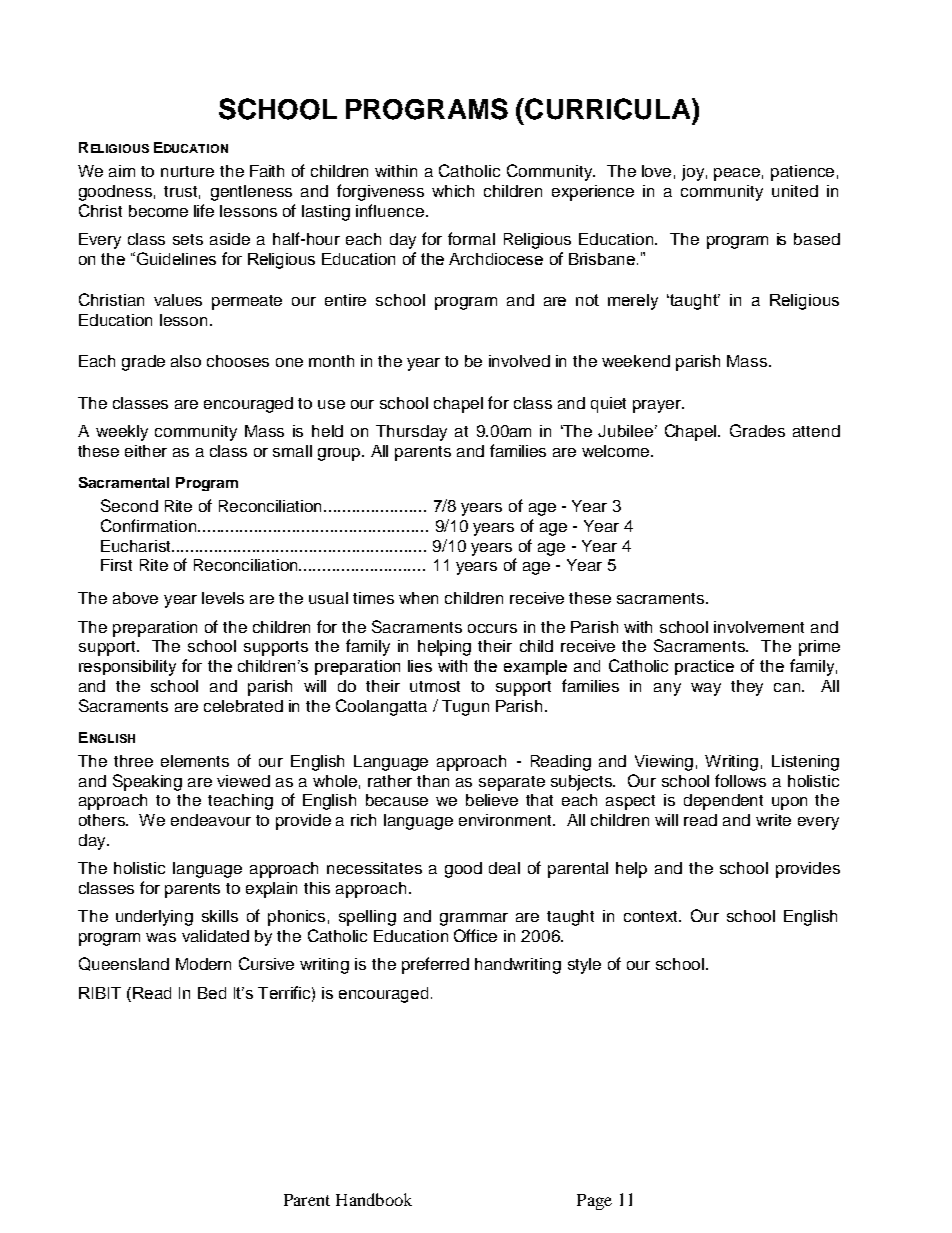 Image resolution: width=952 pixels, height=1233 pixels. I want to click on practice, so click(704, 667).
